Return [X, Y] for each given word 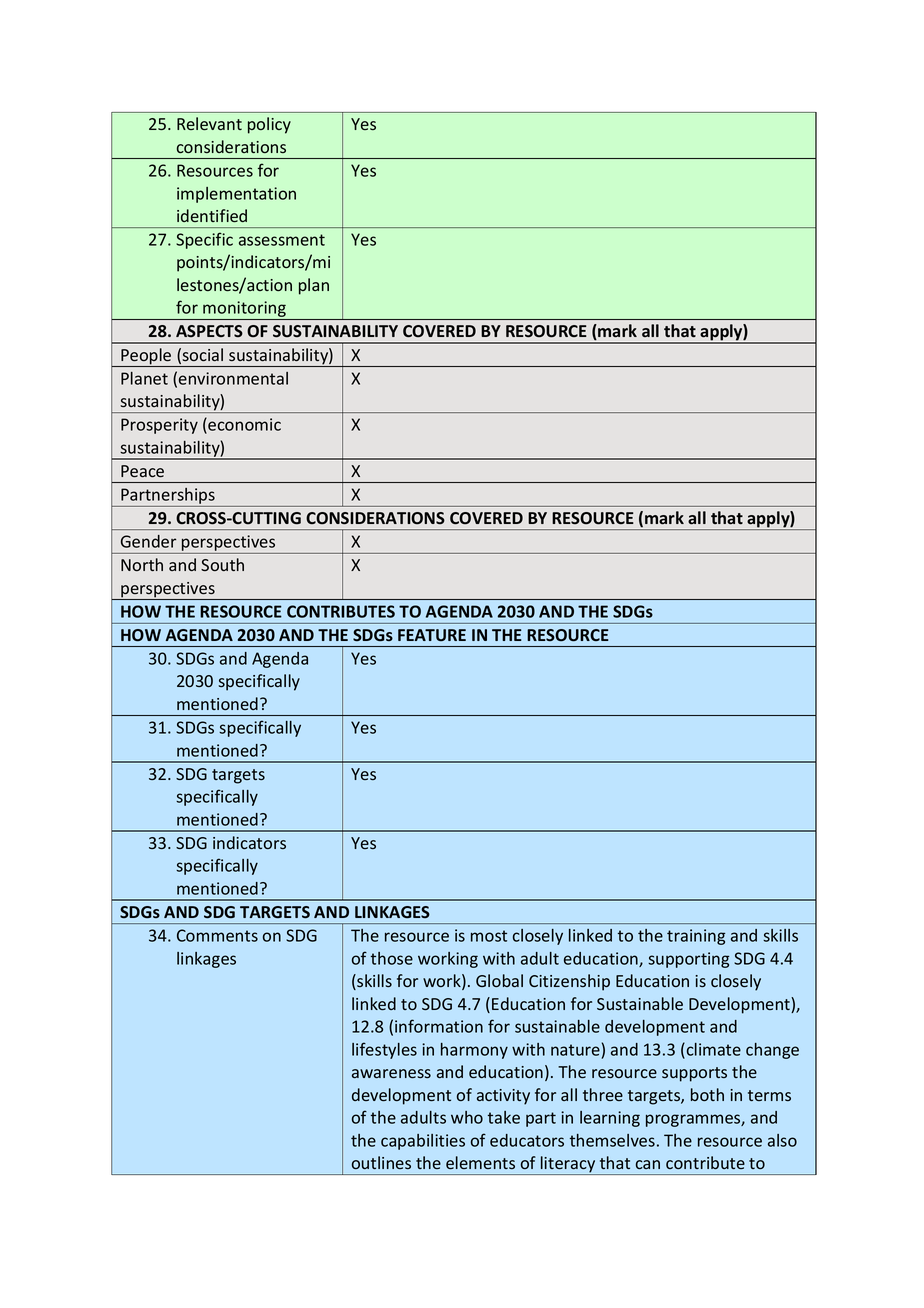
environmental [233, 378]
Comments [217, 935]
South [222, 564]
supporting [688, 960]
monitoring [244, 310]
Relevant [209, 123]
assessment [282, 240]
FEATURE [432, 635]
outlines [381, 1162]
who [467, 1117]
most [489, 936]
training [696, 937]
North [142, 564]
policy [269, 125]
